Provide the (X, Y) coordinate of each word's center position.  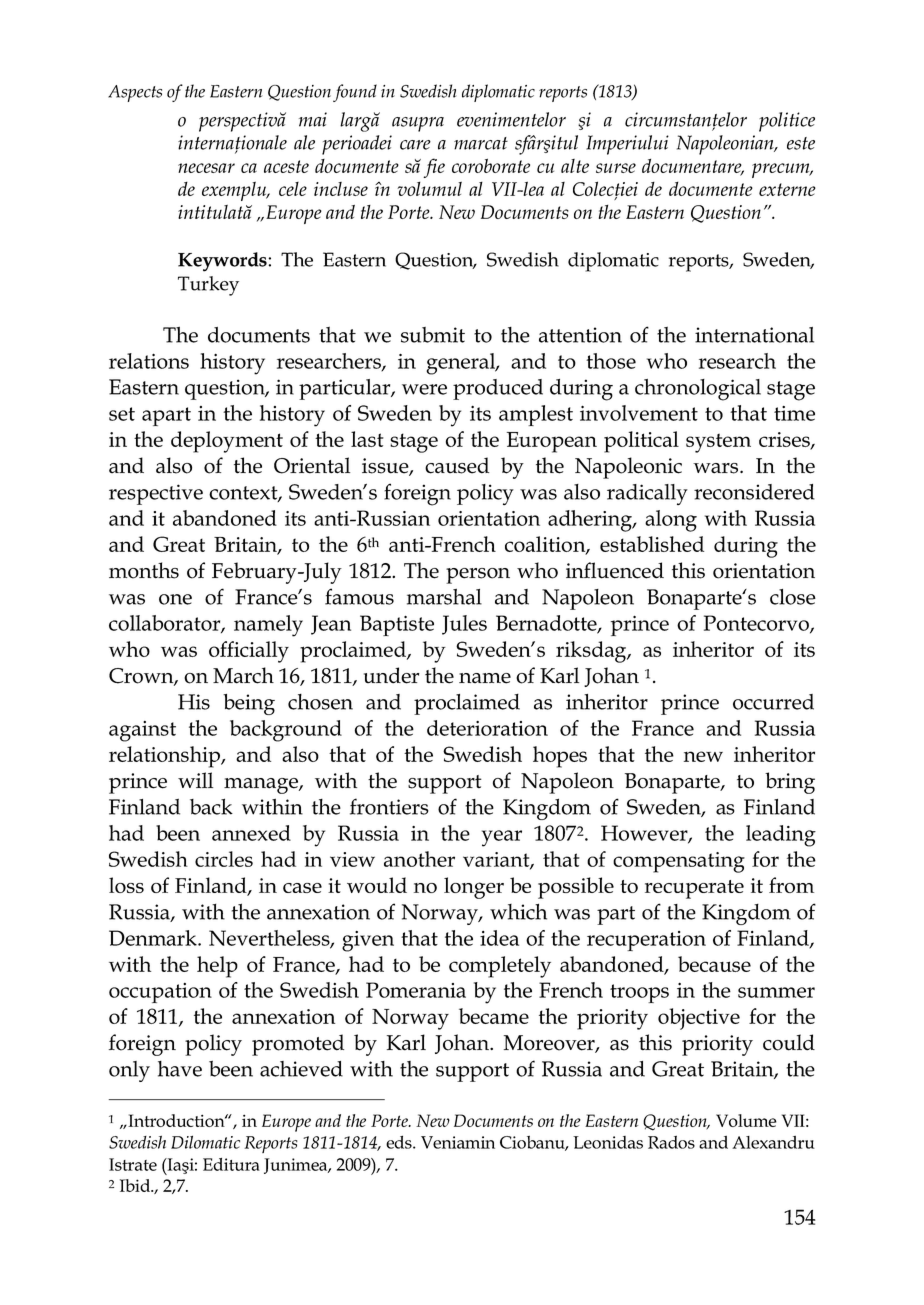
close (793, 597)
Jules (464, 625)
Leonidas (608, 1142)
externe (787, 189)
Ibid (136, 1185)
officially (249, 652)
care (415, 145)
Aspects (135, 93)
